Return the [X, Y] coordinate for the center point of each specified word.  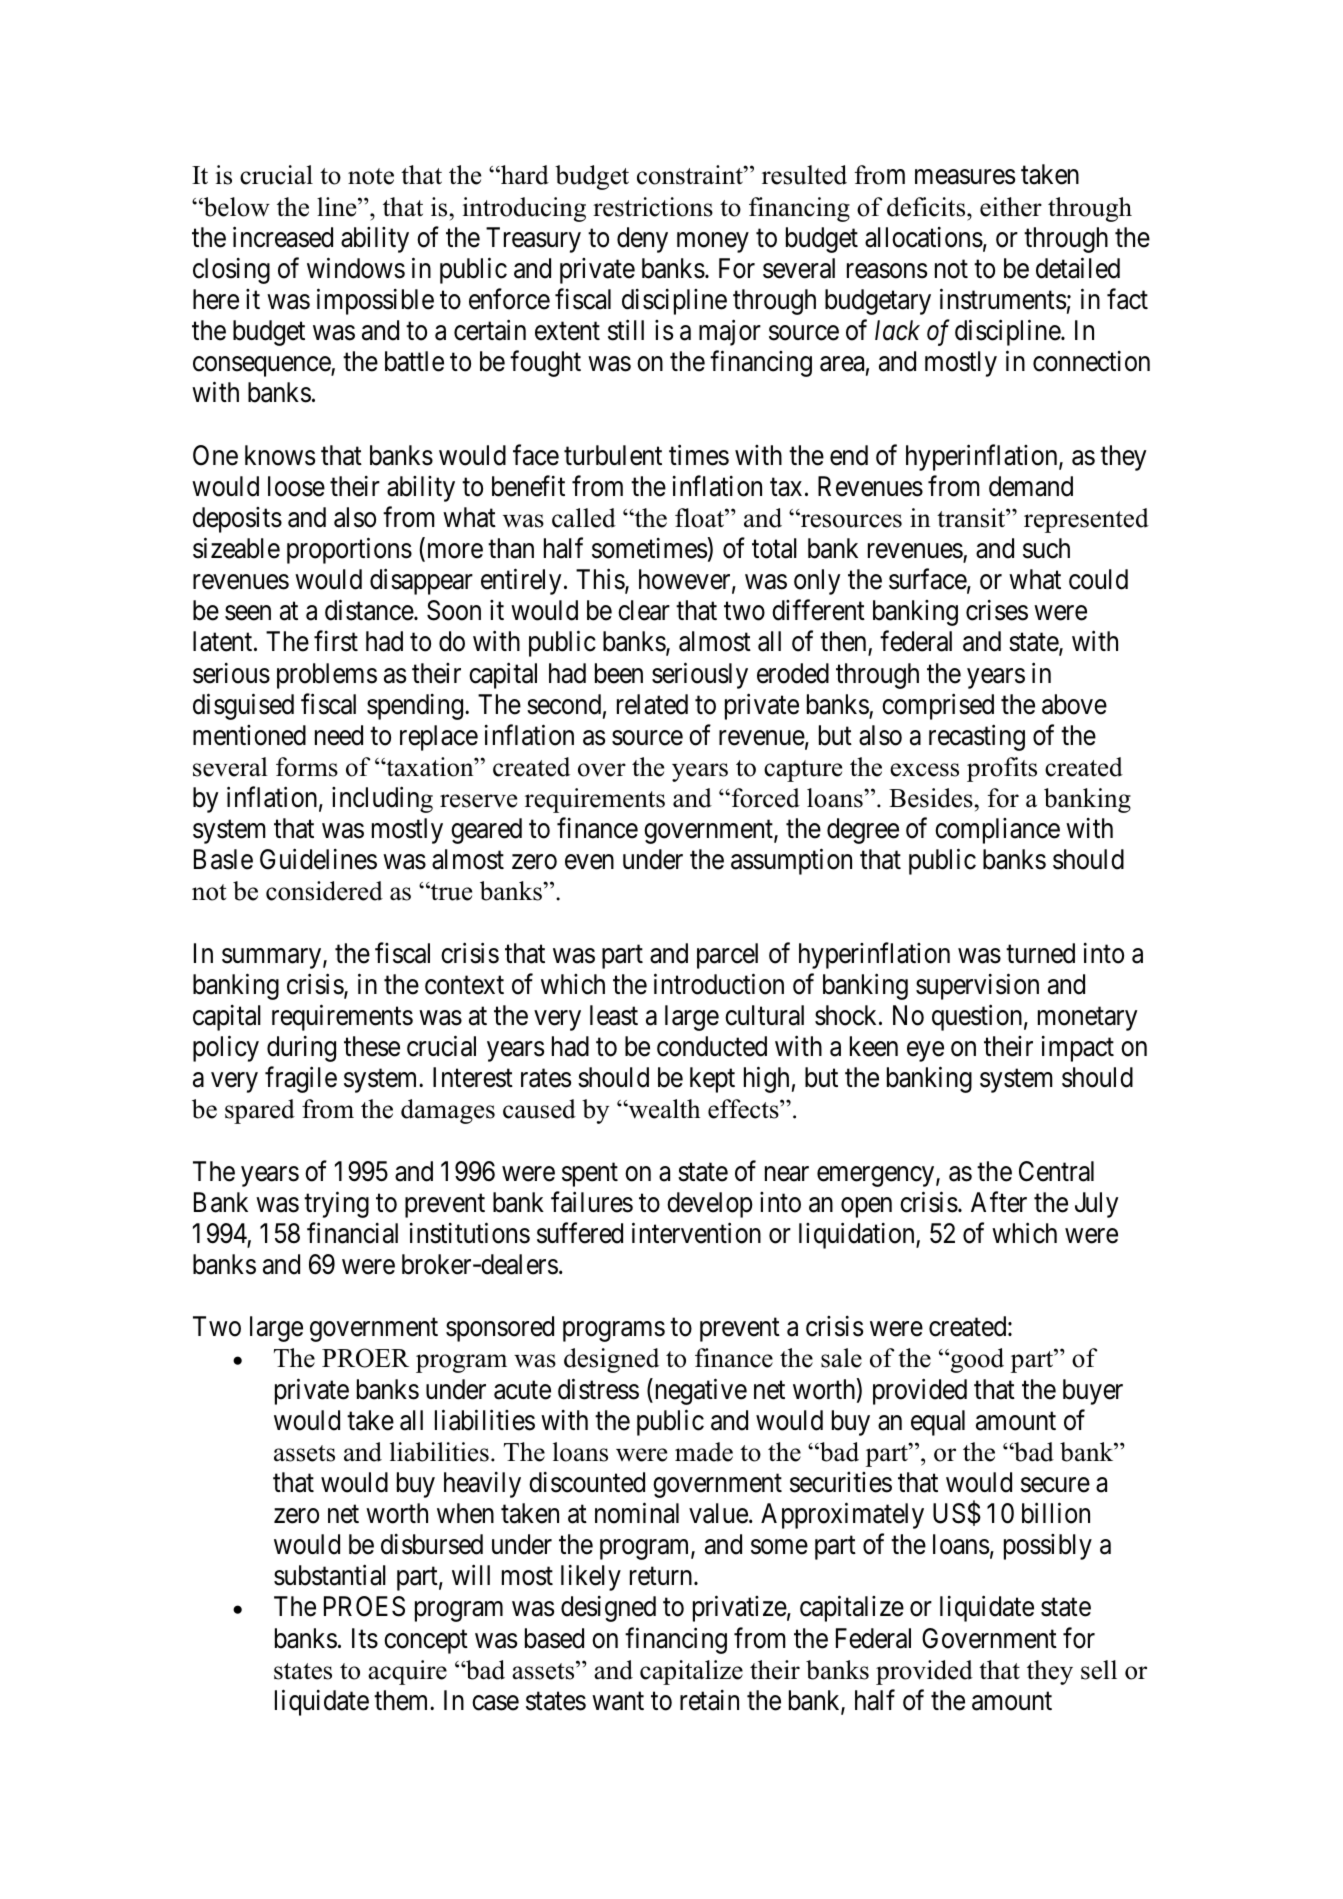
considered [324, 891]
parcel [727, 956]
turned [1040, 953]
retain [709, 1700]
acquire [407, 1672]
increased [283, 237]
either [1011, 207]
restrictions [653, 207]
